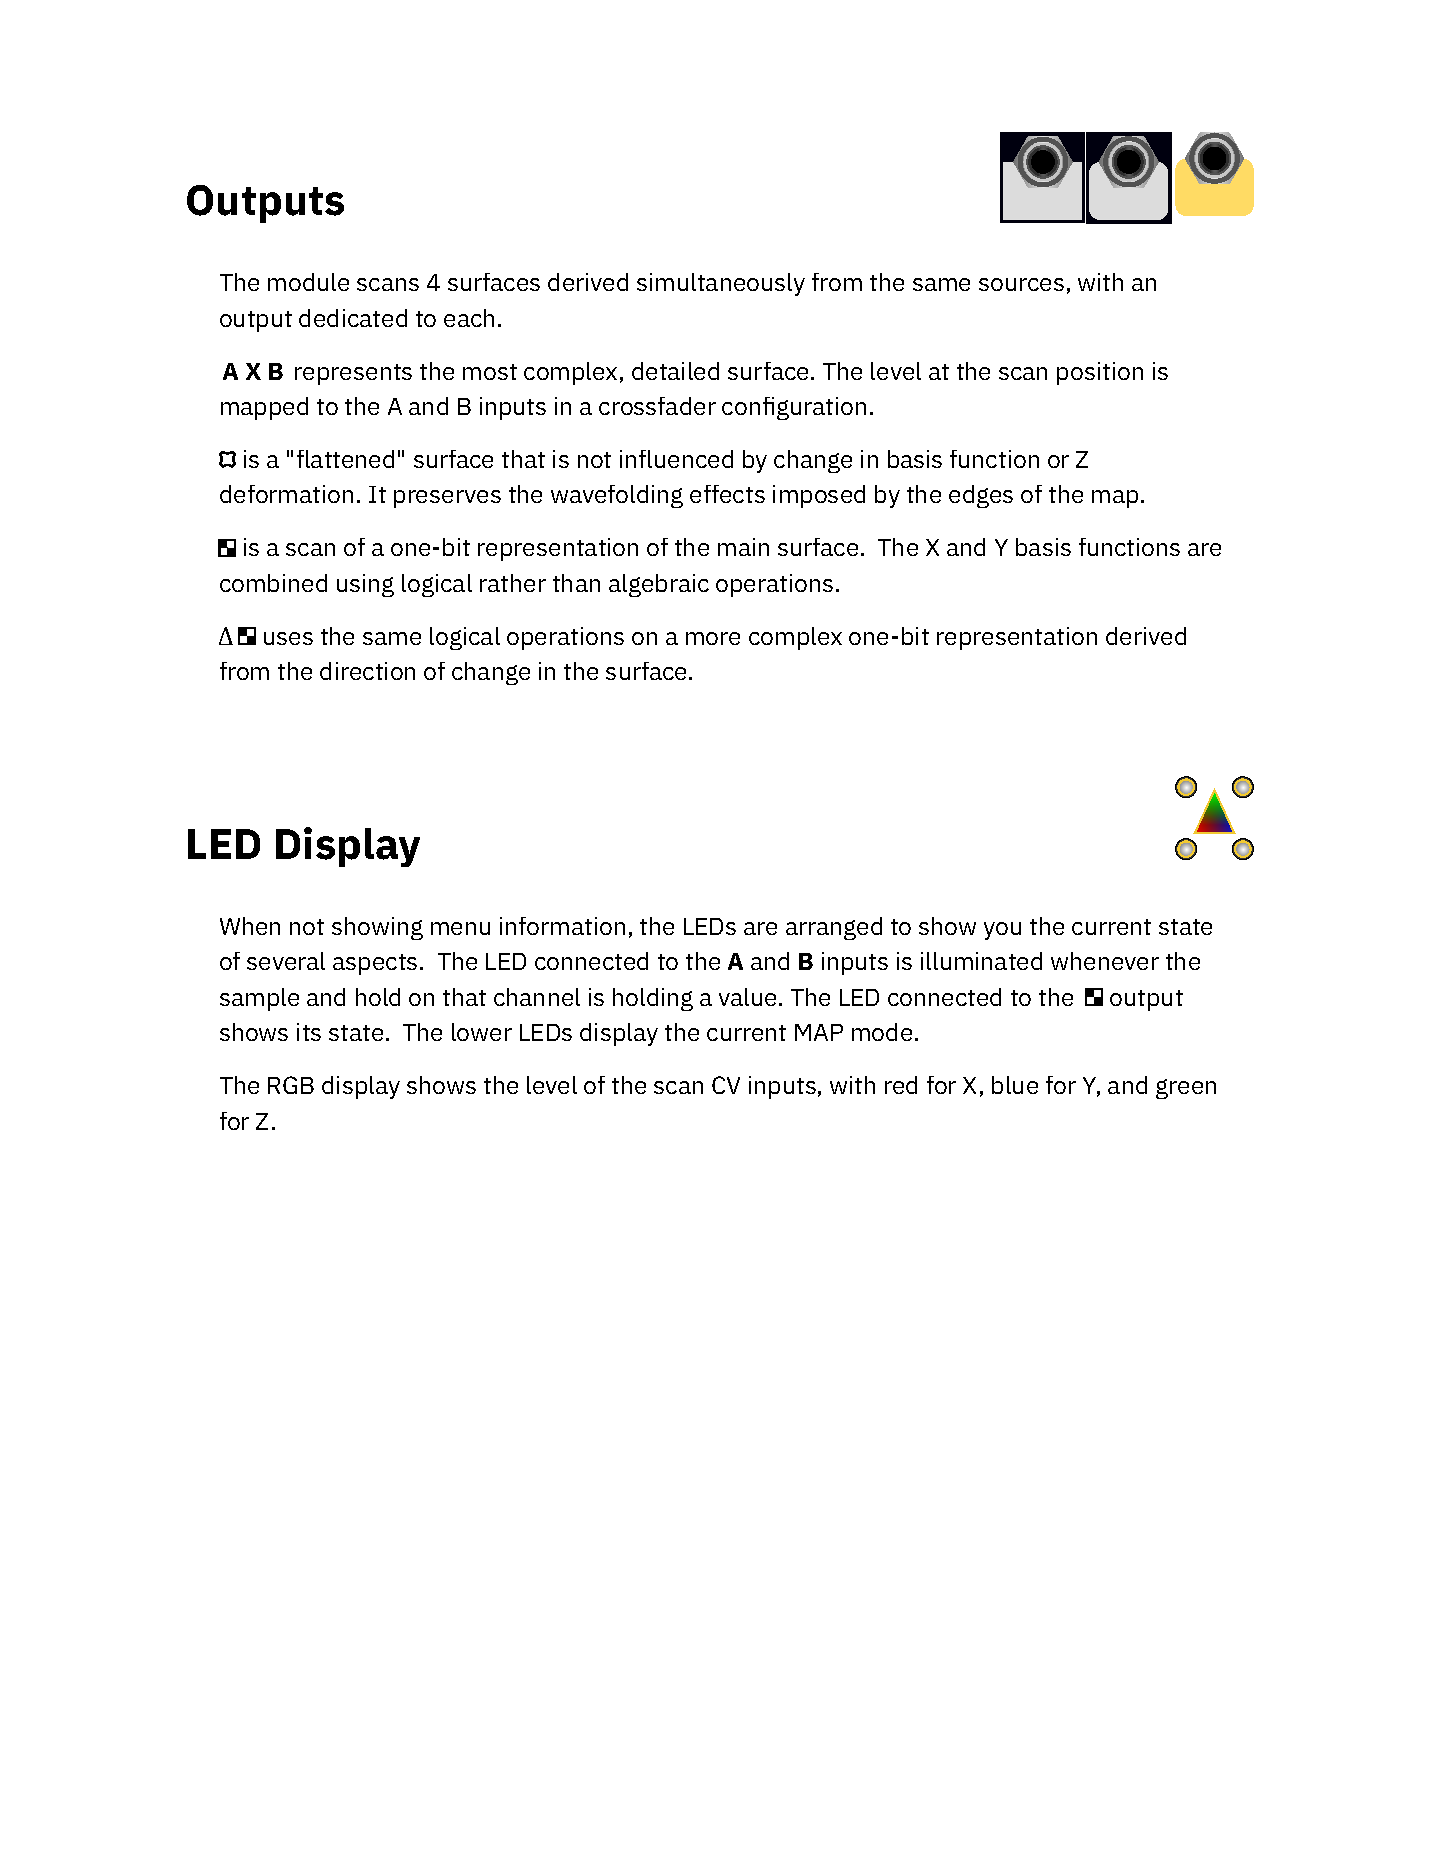 The height and width of the document is (1866, 1442). What do you see at coordinates (721, 284) in the document?
I see `simultaneously` at bounding box center [721, 284].
